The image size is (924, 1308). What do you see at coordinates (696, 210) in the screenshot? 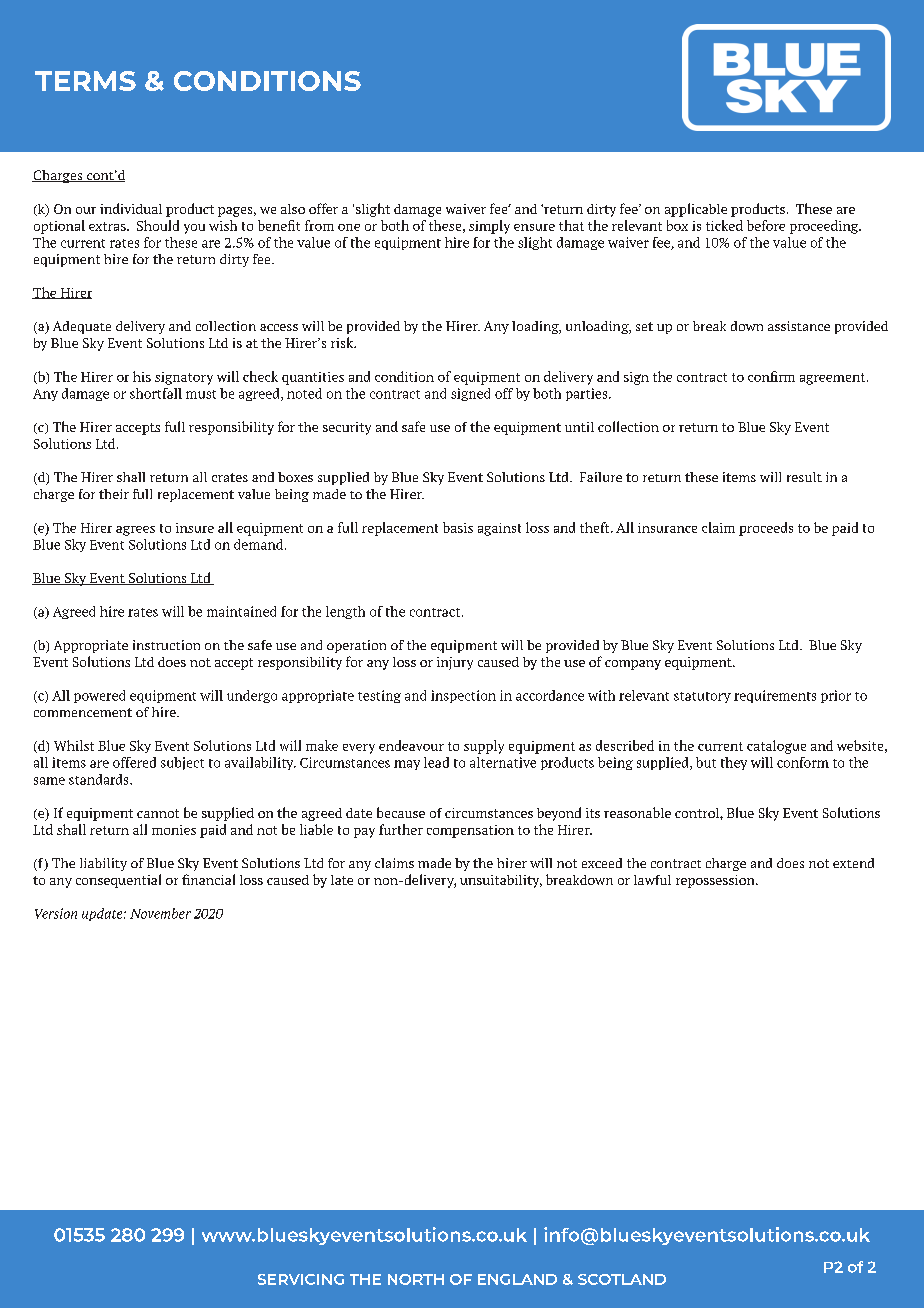
I see `applicable` at bounding box center [696, 210].
